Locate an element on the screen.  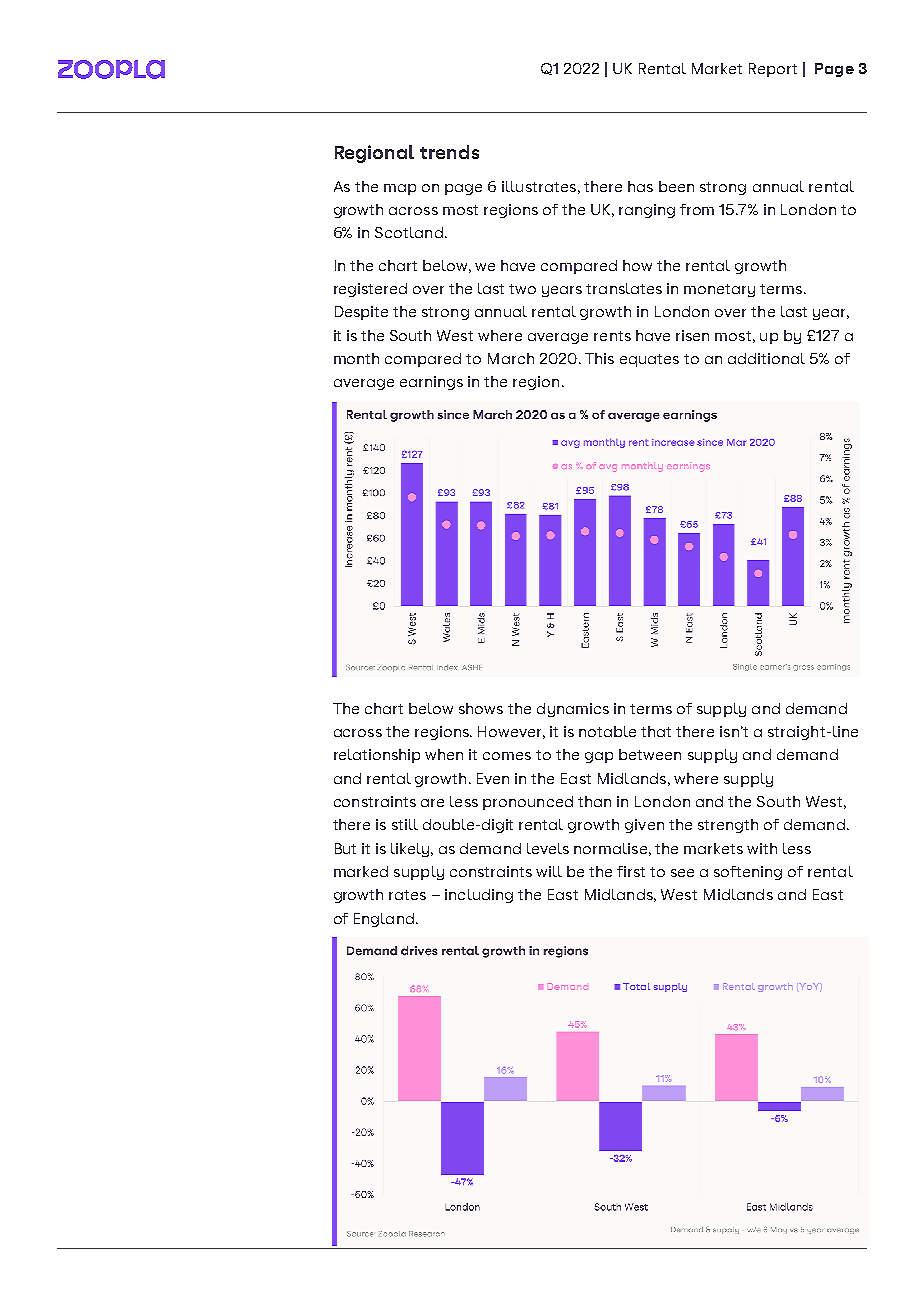
will is located at coordinates (549, 871).
